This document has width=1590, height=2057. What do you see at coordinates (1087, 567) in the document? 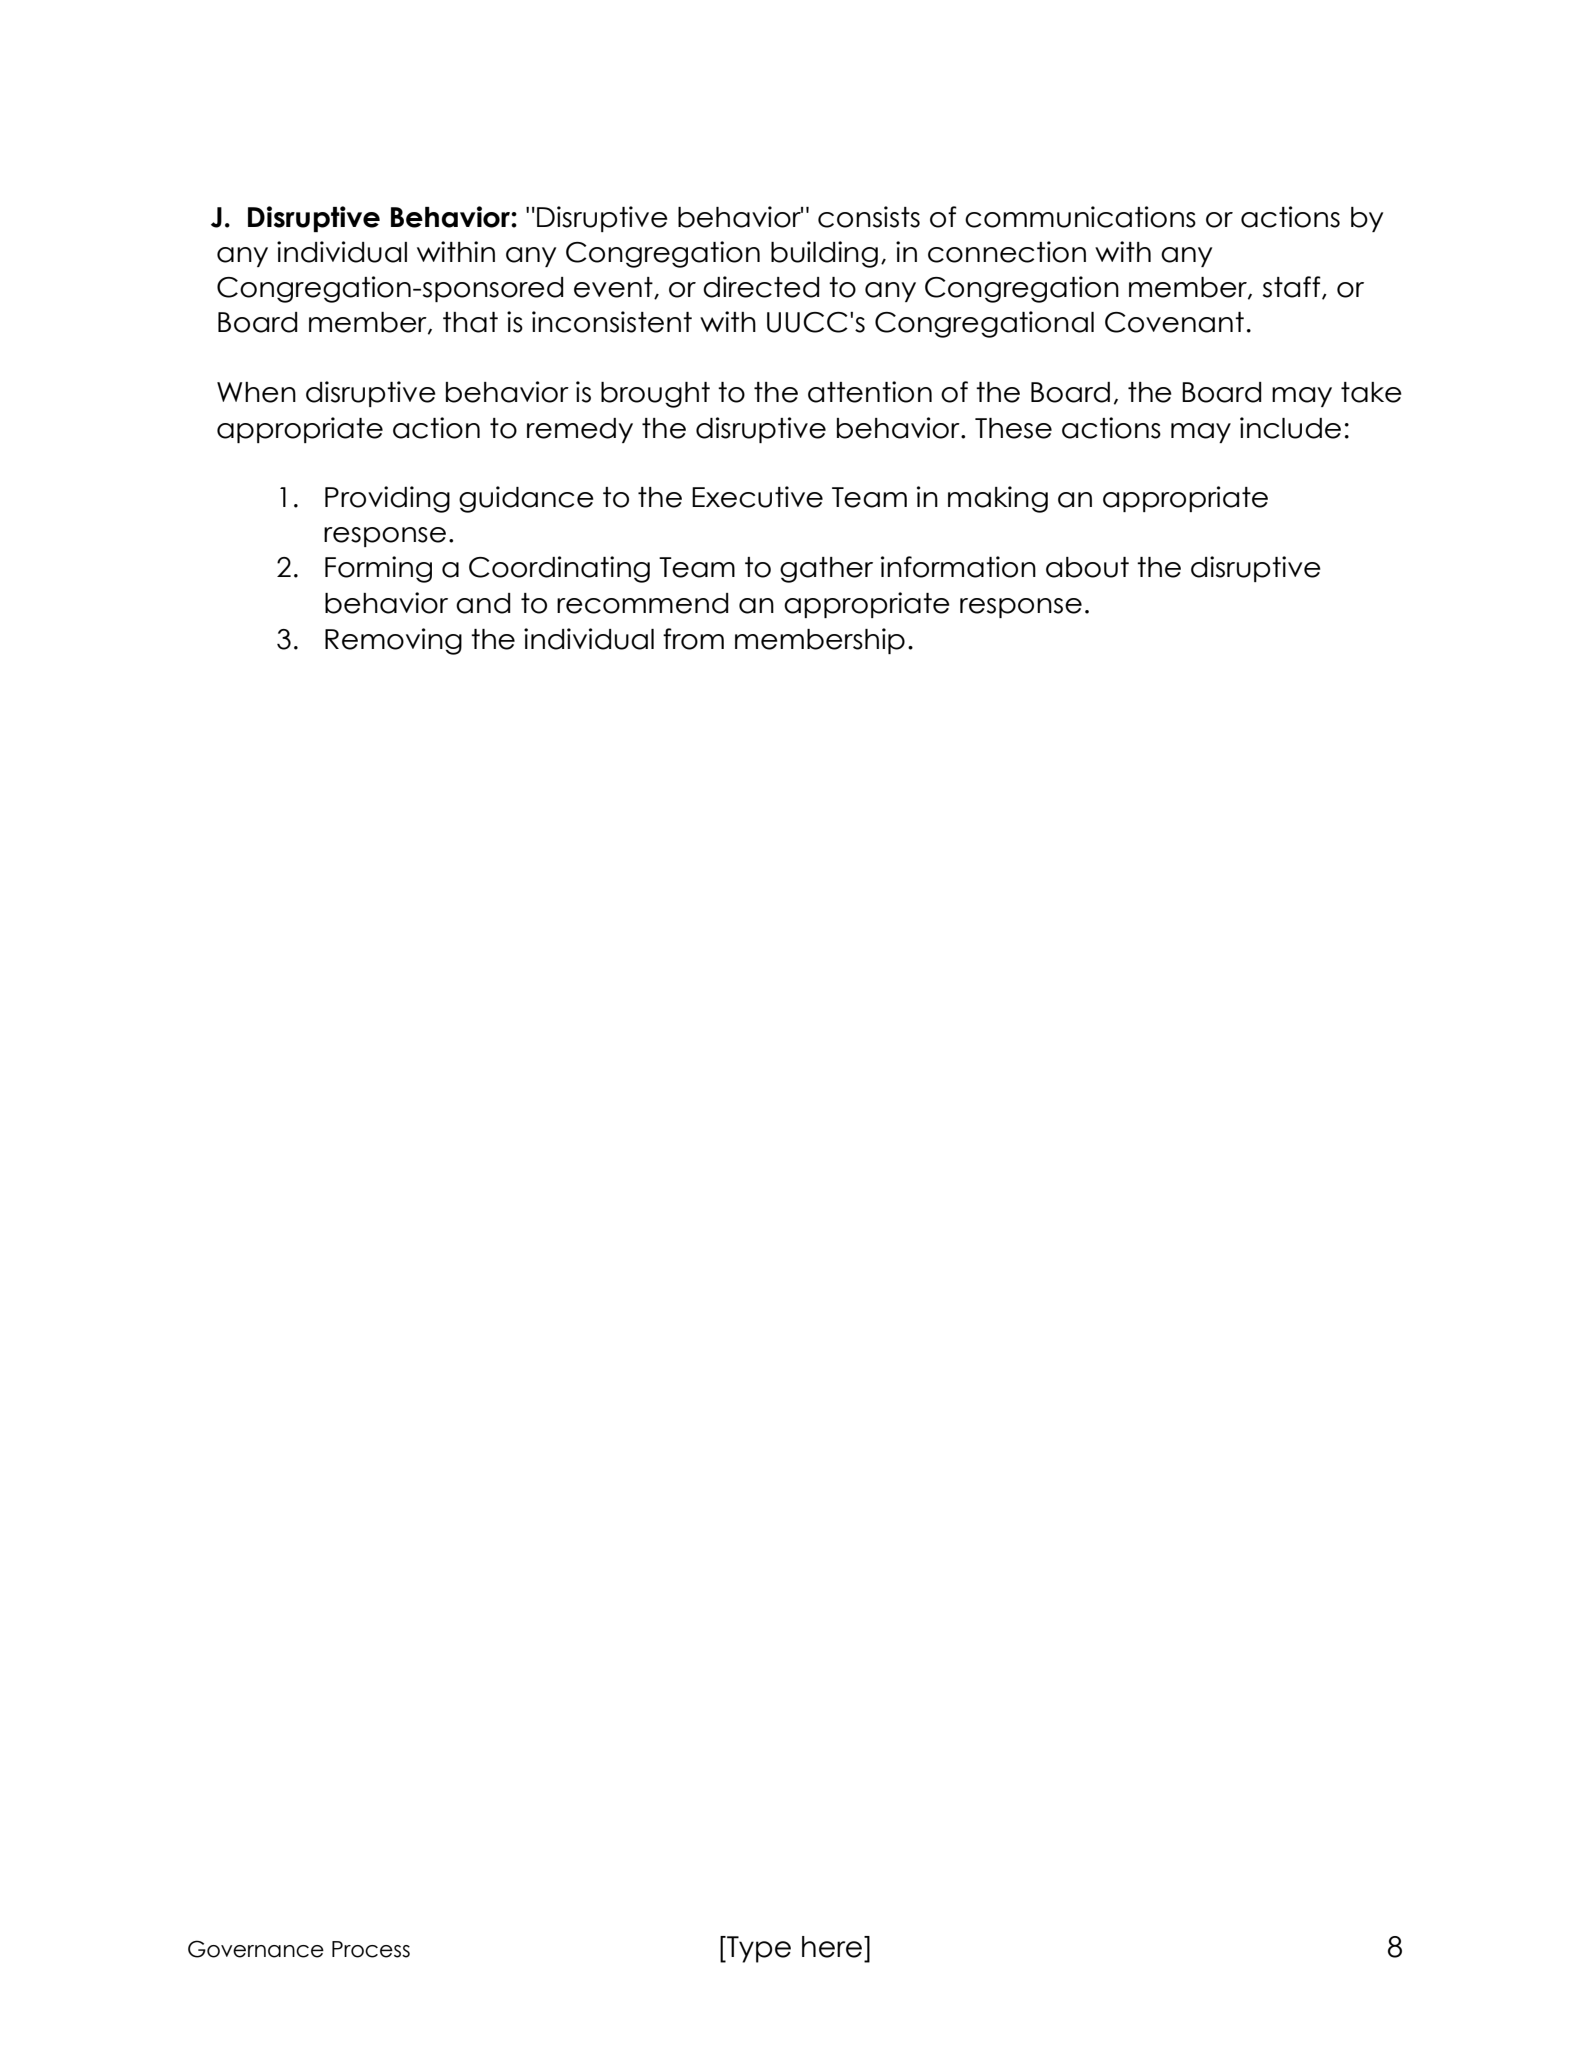
I see `about` at bounding box center [1087, 567].
